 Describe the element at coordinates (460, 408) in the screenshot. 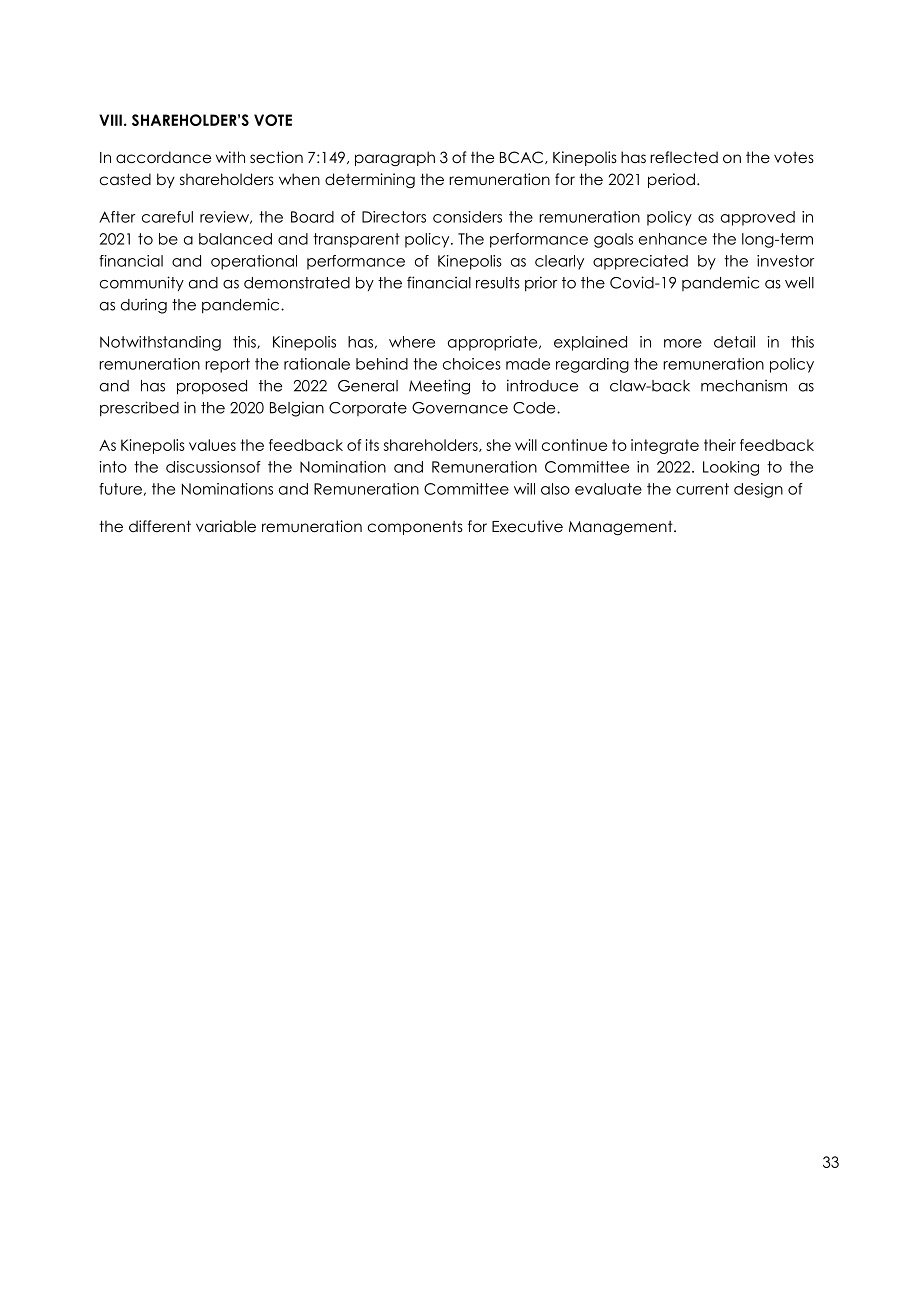

I see `Governance` at that location.
